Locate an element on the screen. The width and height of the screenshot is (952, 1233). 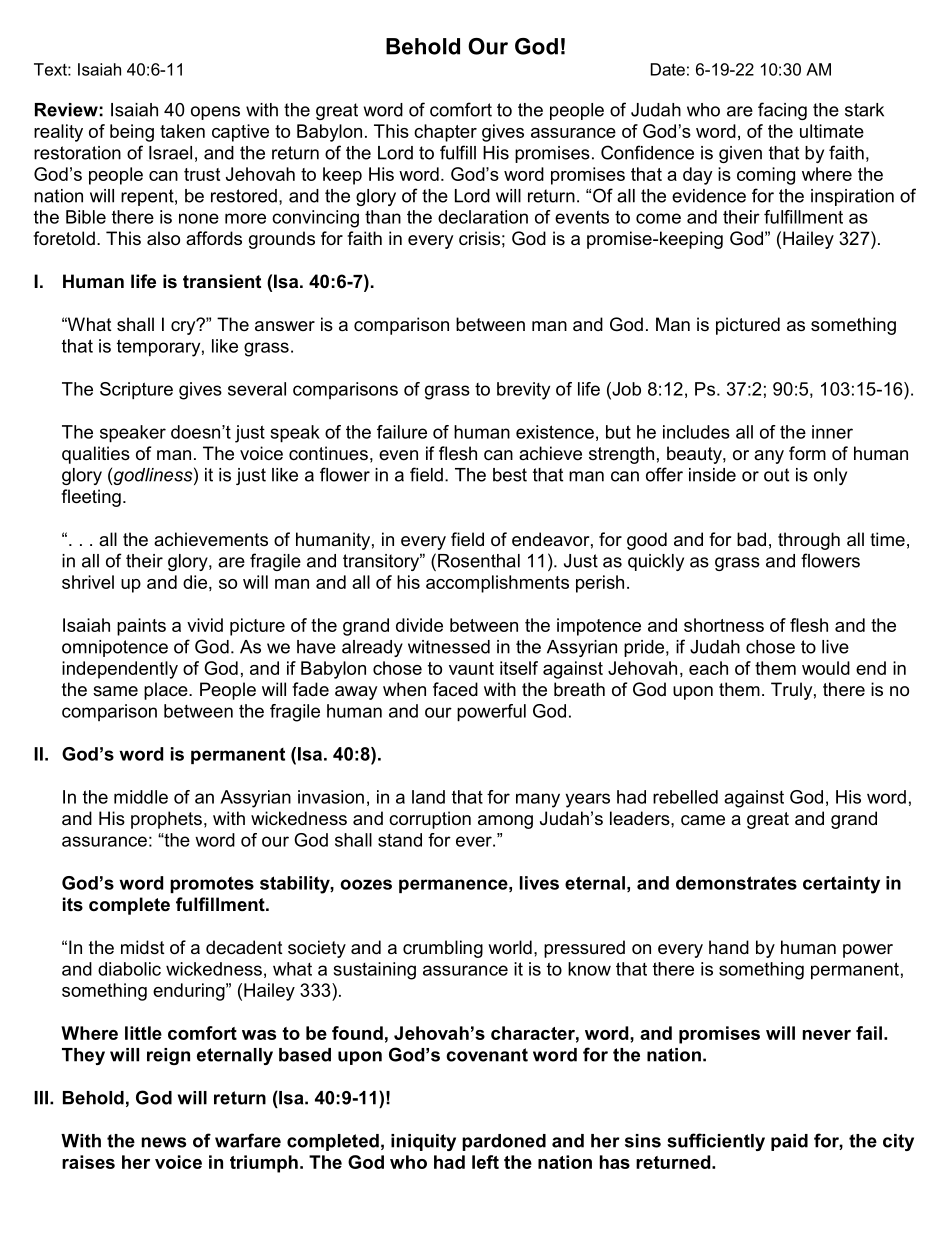
chapter is located at coordinates (445, 133).
